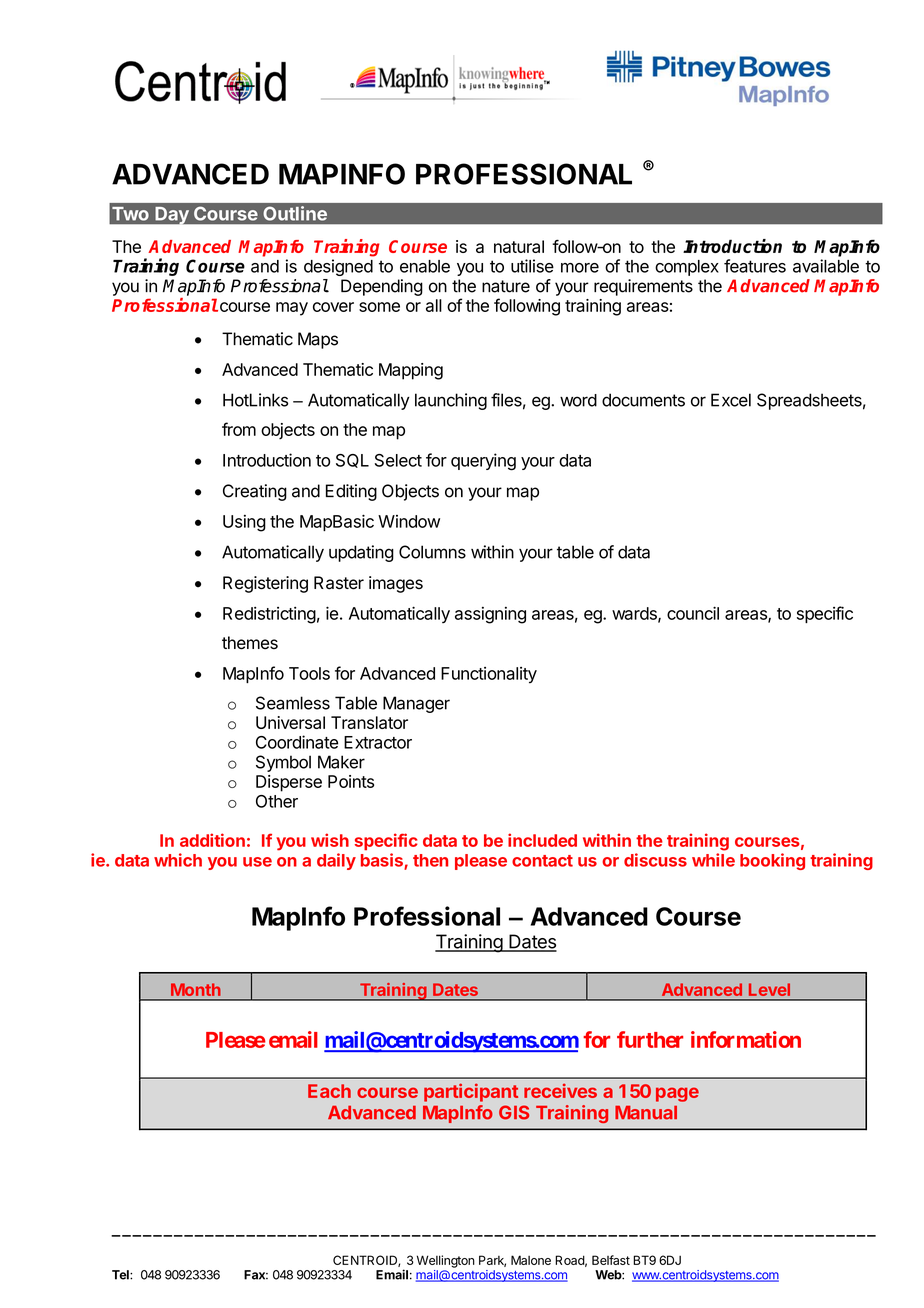  I want to click on Two, so click(130, 214).
